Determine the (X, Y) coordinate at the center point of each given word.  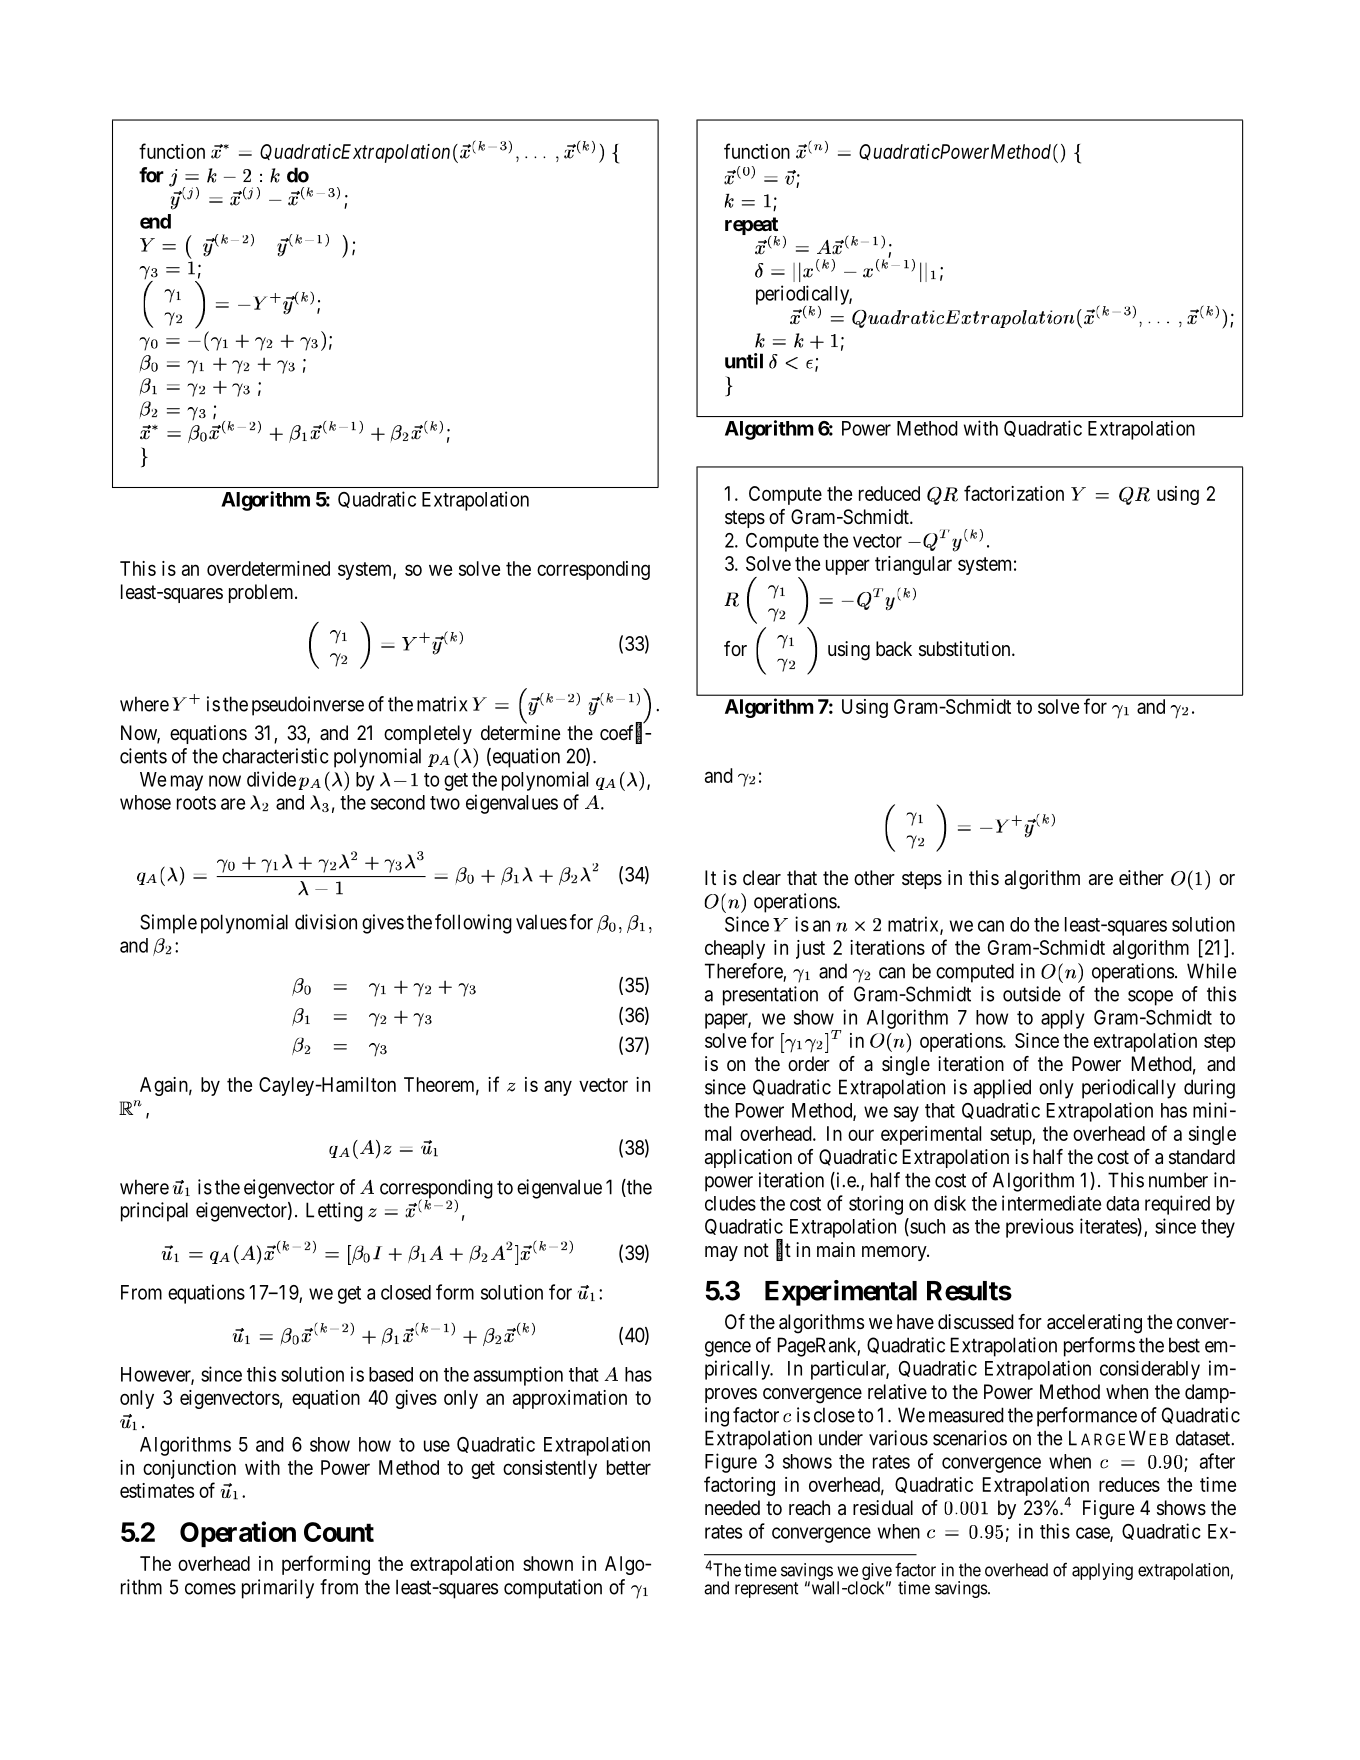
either (1141, 877)
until (744, 361)
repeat (751, 227)
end (155, 221)
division (326, 922)
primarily (278, 1589)
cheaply (735, 949)
